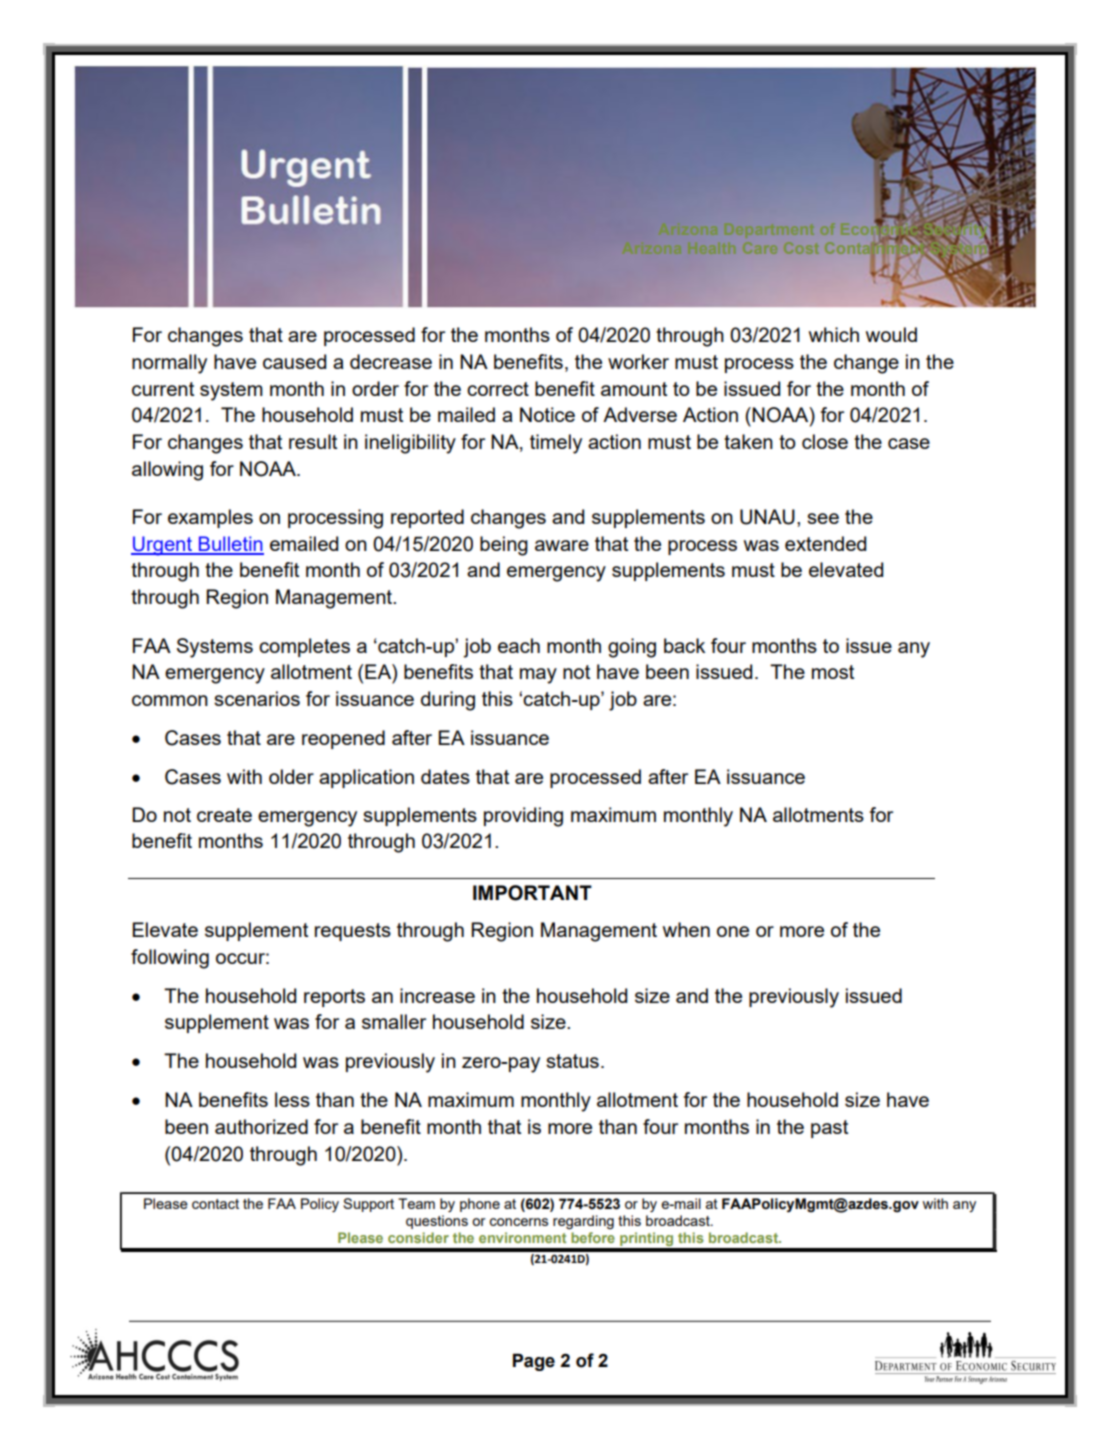  What do you see at coordinates (638, 361) in the screenshot?
I see `worker` at bounding box center [638, 361].
